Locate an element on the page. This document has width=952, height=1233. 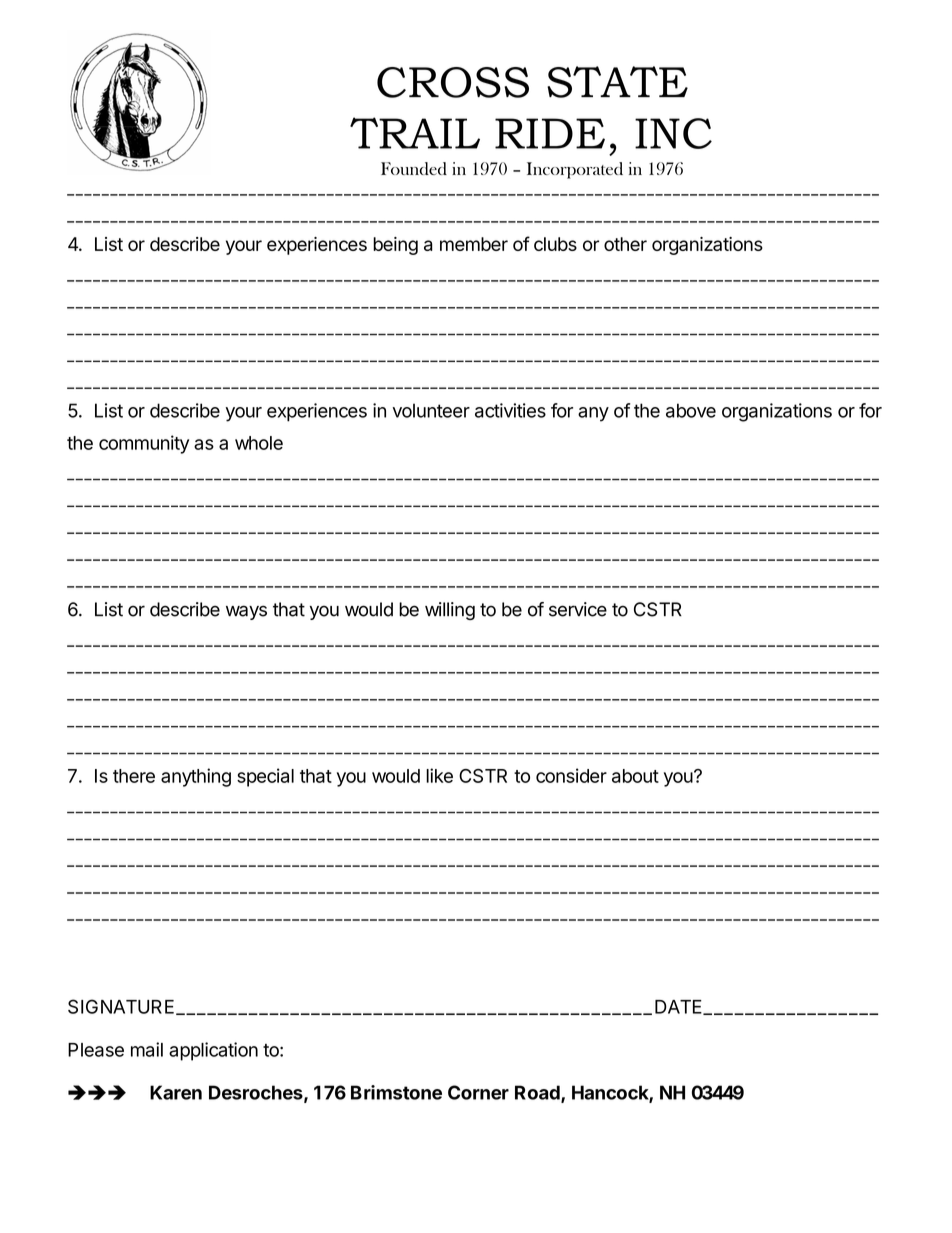
like is located at coordinates (439, 775).
